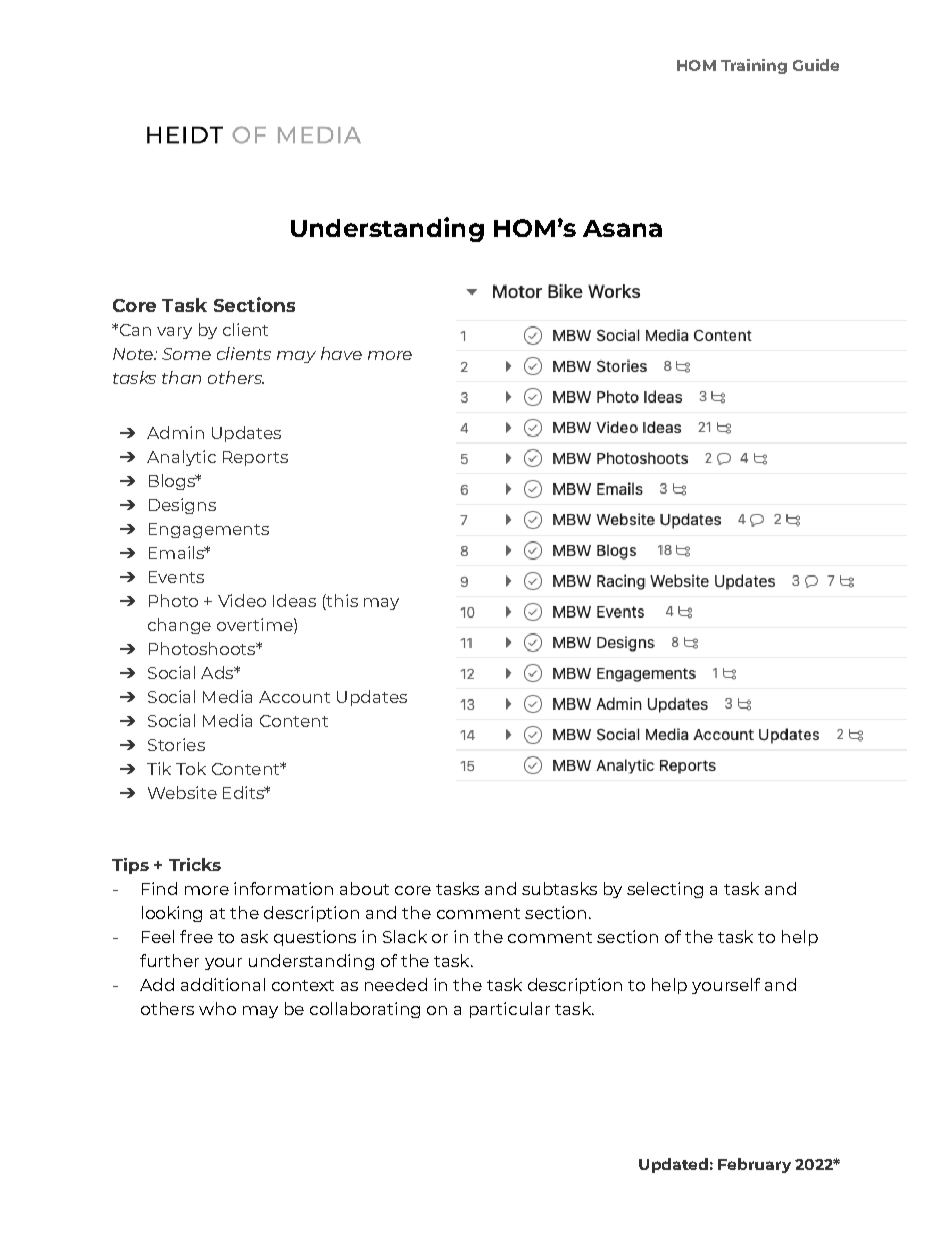 Image resolution: width=952 pixels, height=1233 pixels. I want to click on who, so click(217, 1008).
